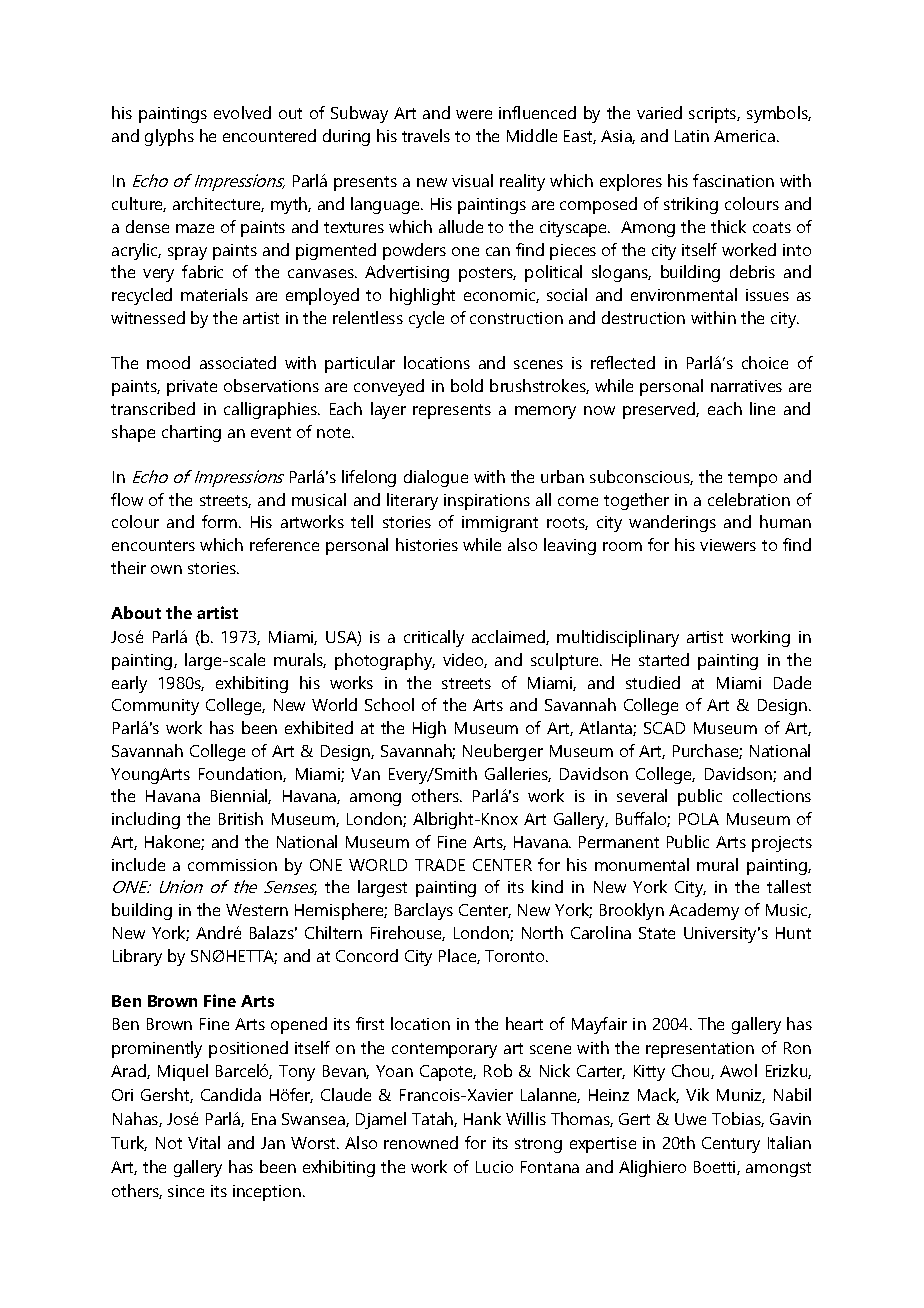 This page has width=924, height=1308. I want to click on form, so click(221, 521).
